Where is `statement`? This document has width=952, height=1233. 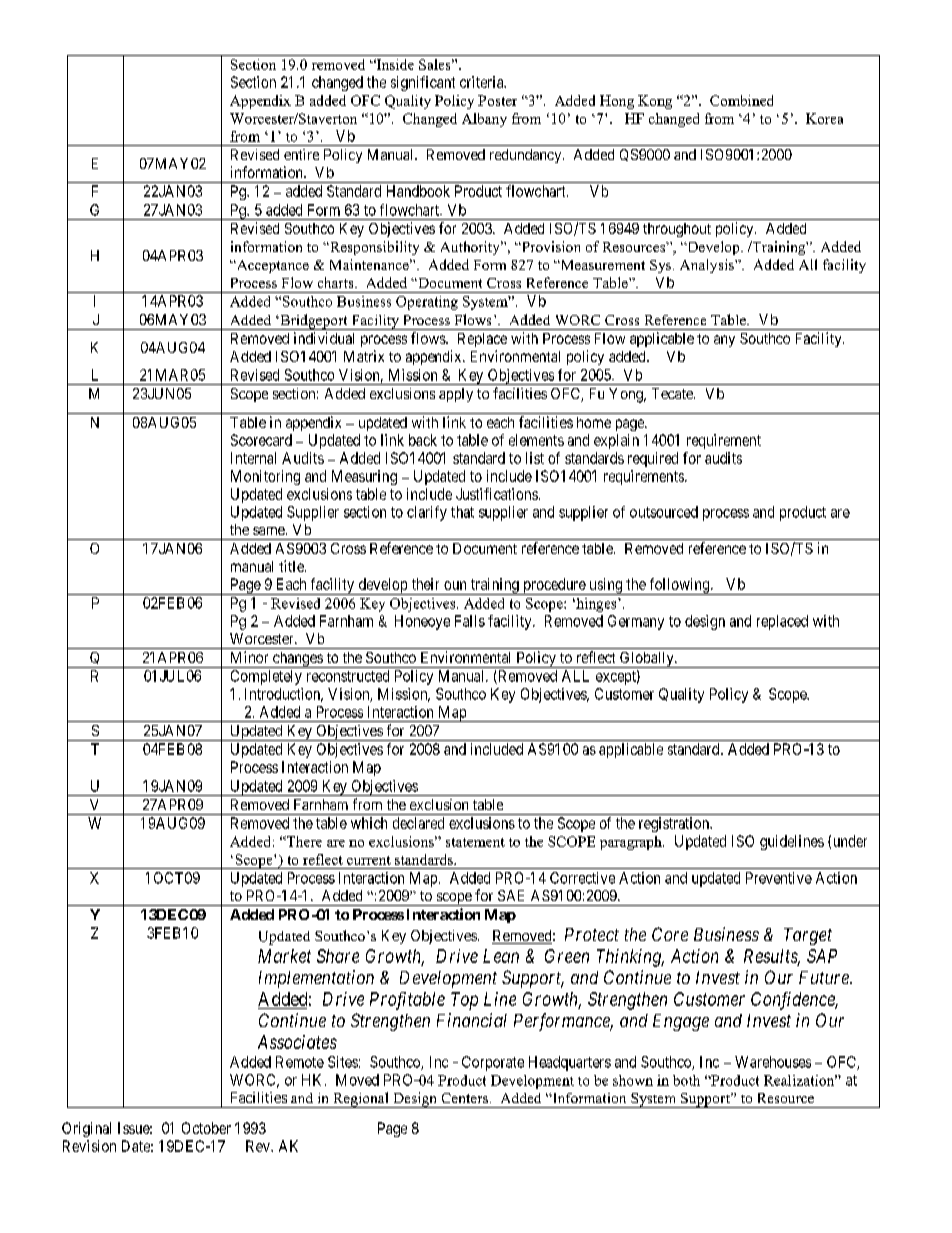 statement is located at coordinates (475, 842).
